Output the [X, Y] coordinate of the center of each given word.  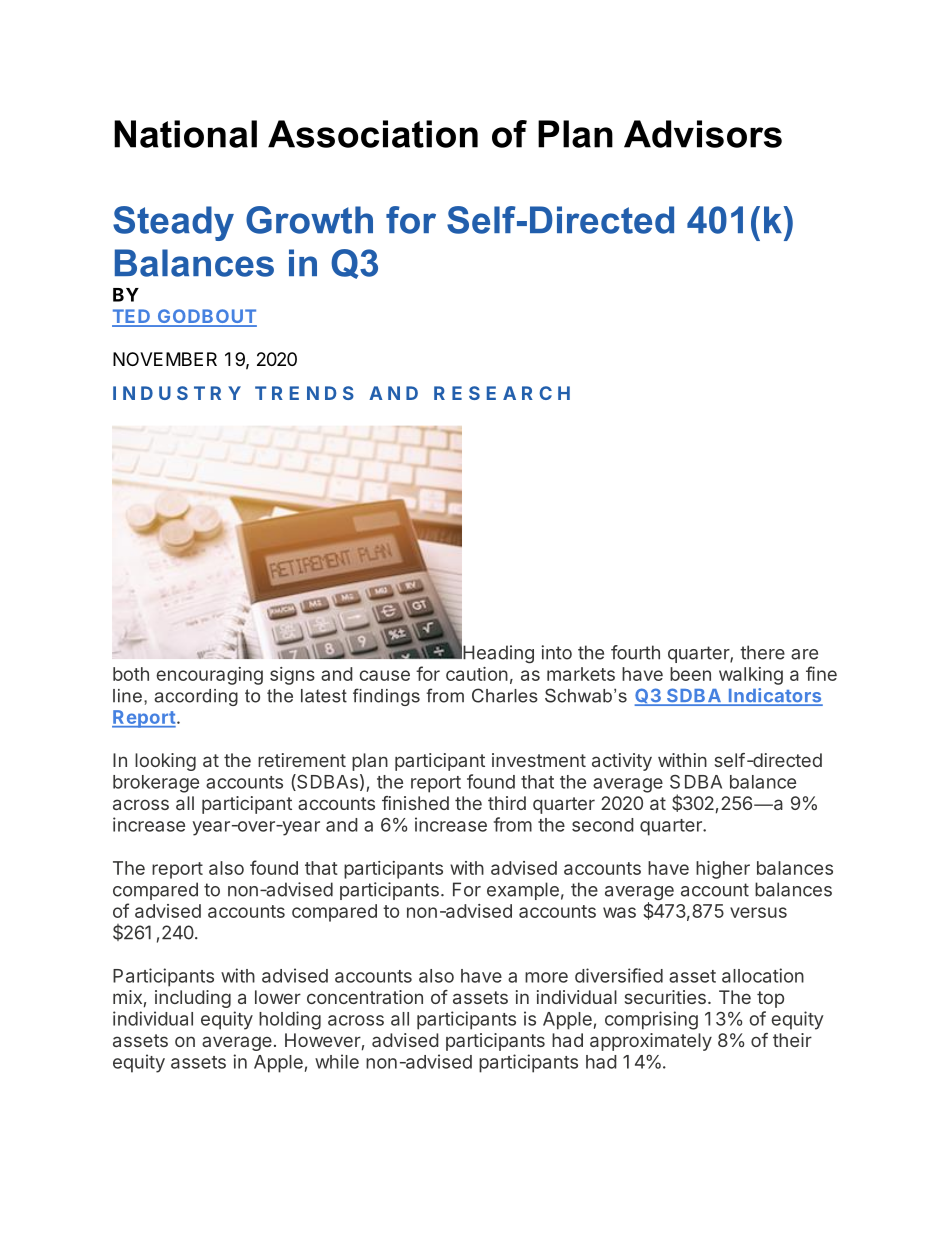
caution [477, 674]
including [193, 999]
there [762, 652]
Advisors [703, 134]
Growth [309, 220]
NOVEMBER [165, 359]
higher [723, 870]
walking [751, 676]
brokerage [156, 784]
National [185, 134]
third [507, 803]
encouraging [209, 676]
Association [373, 134]
